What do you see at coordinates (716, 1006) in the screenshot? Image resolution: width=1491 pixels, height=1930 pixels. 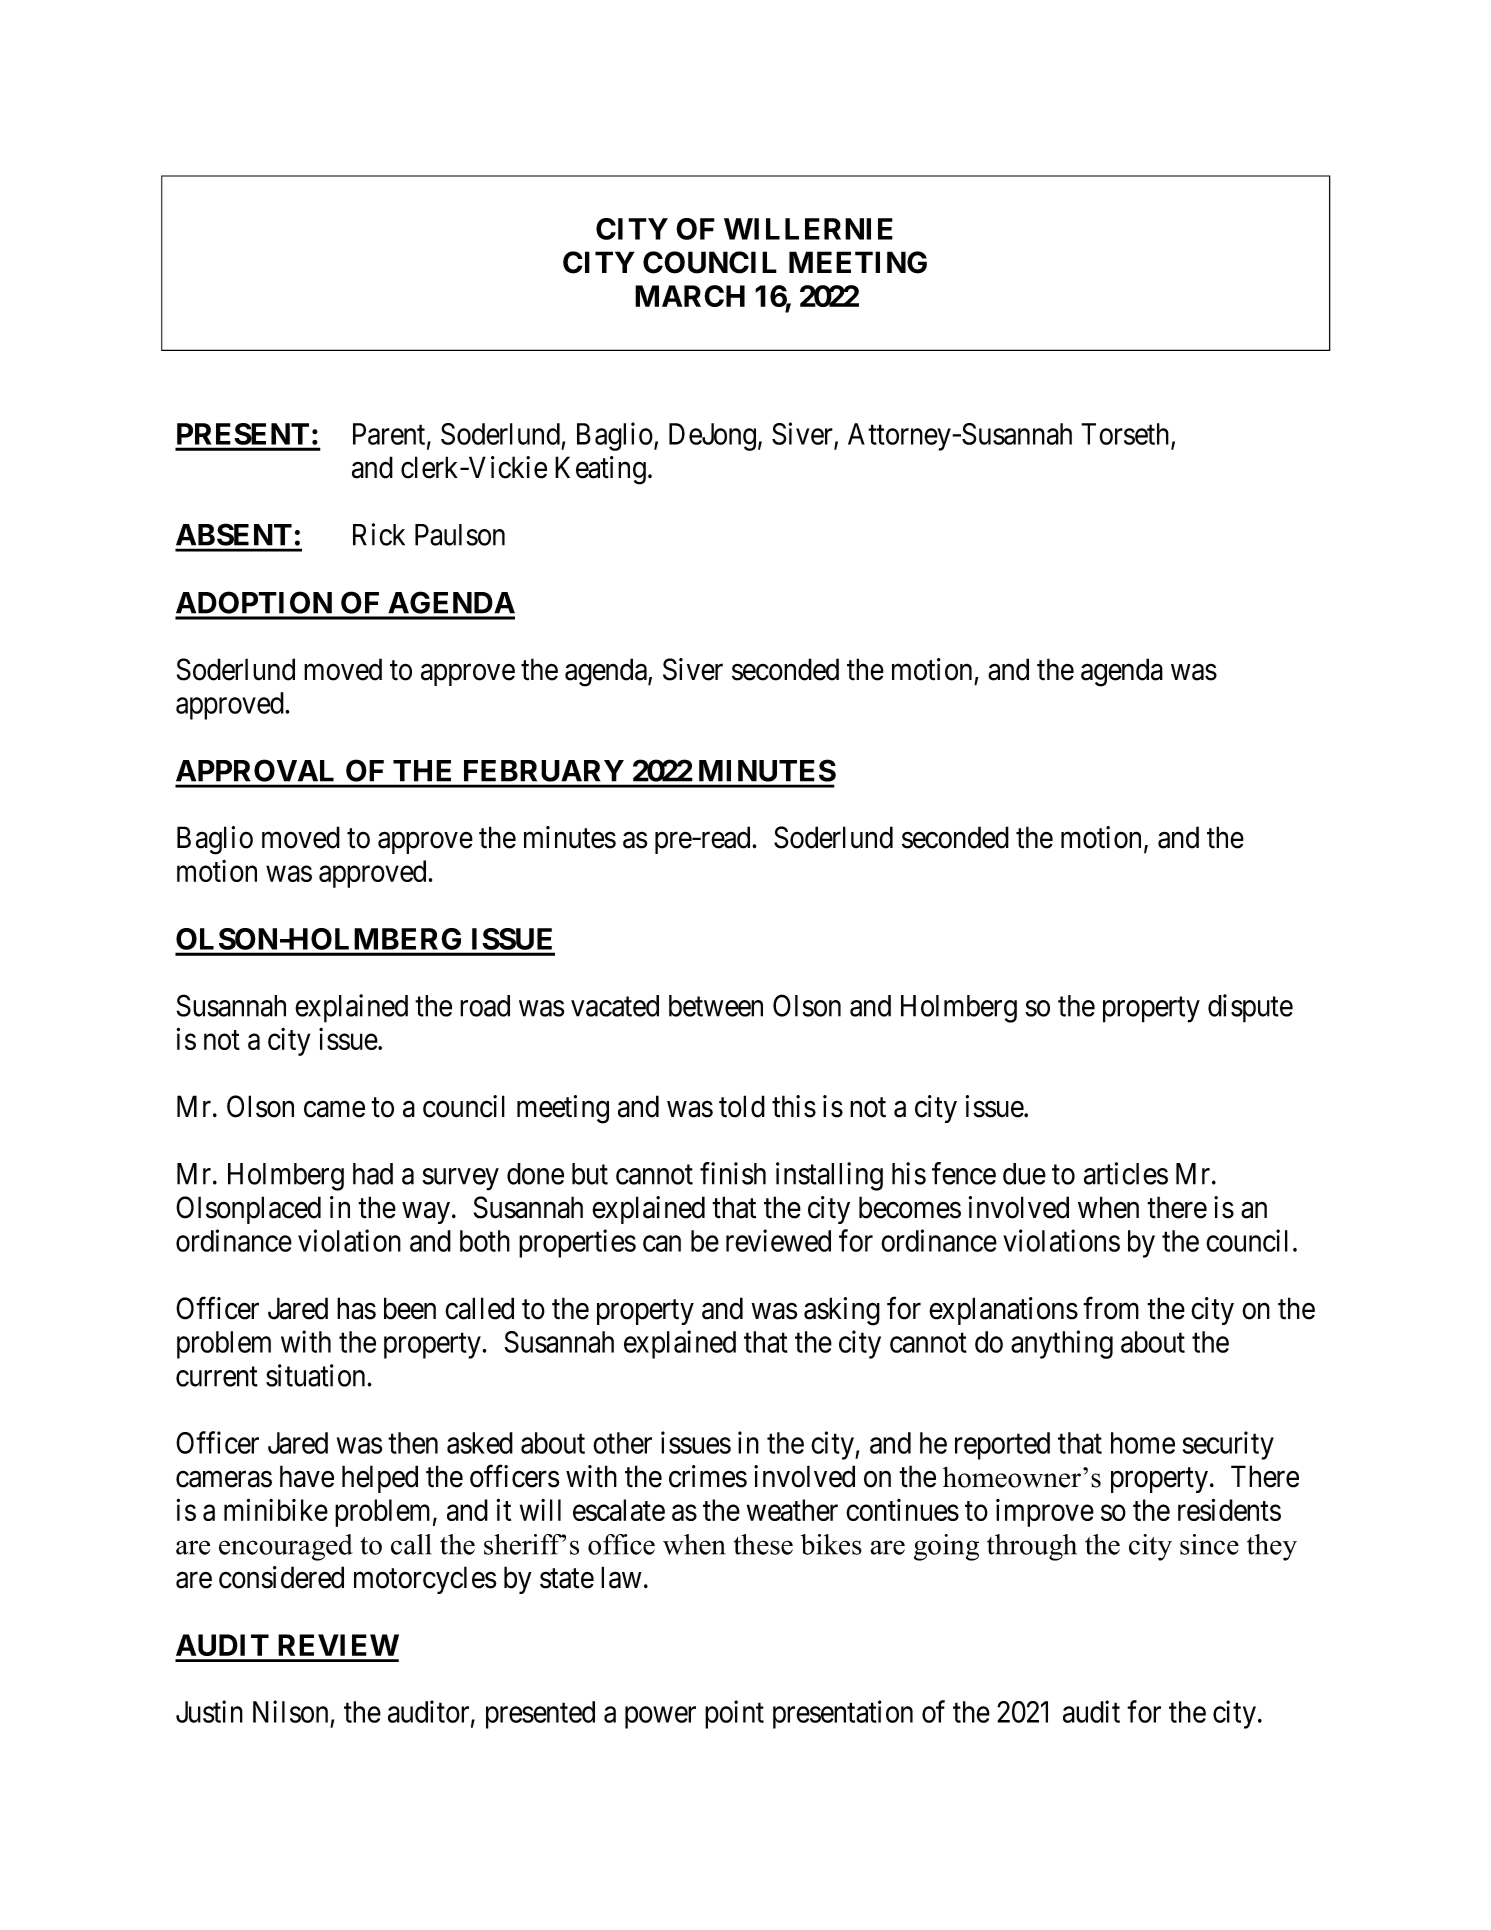 I see `between` at bounding box center [716, 1006].
